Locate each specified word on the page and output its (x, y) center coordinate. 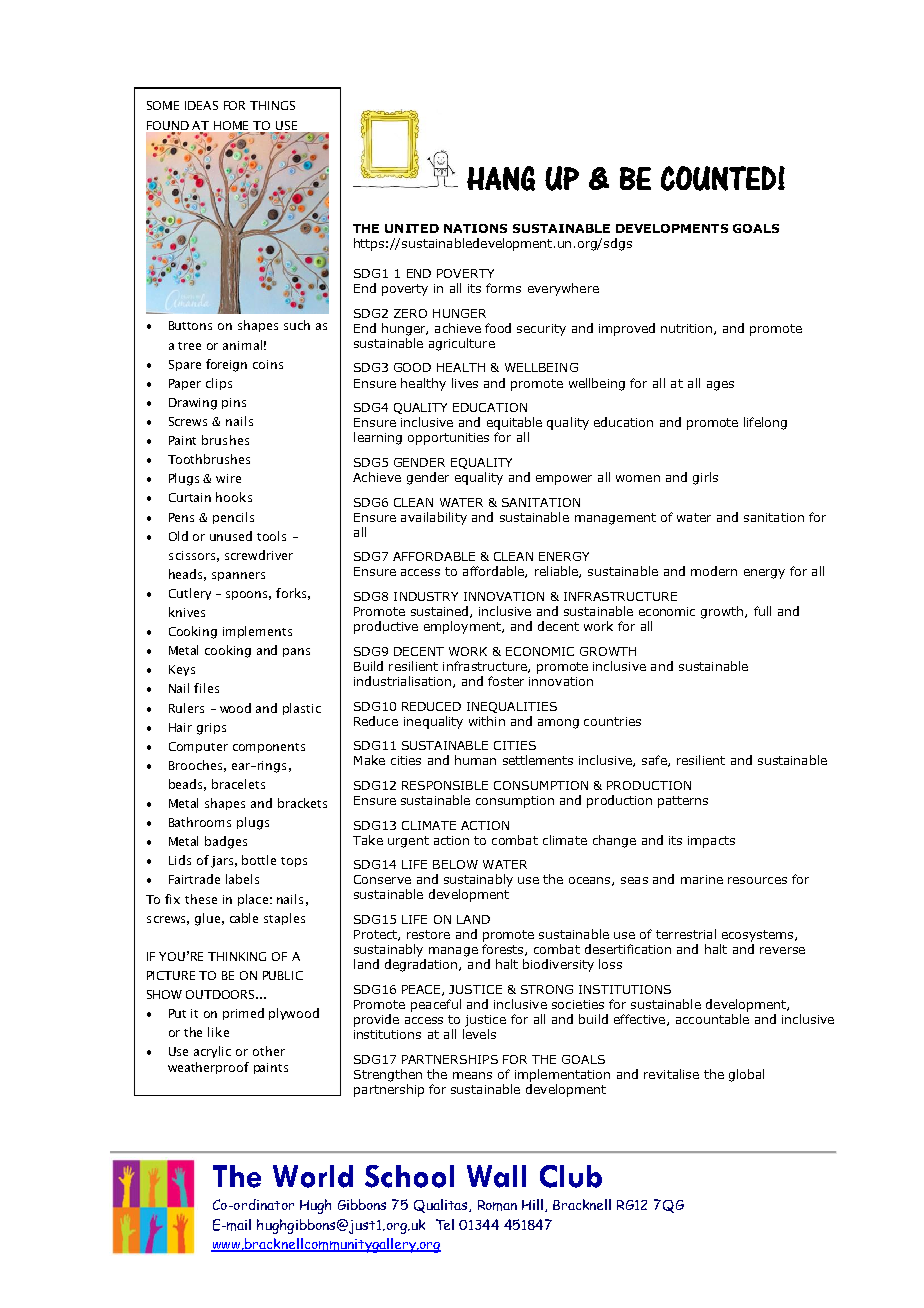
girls (705, 478)
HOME (231, 125)
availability (434, 518)
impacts (711, 842)
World (313, 1176)
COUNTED (718, 178)
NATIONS (475, 228)
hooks (234, 497)
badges (226, 842)
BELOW (455, 864)
